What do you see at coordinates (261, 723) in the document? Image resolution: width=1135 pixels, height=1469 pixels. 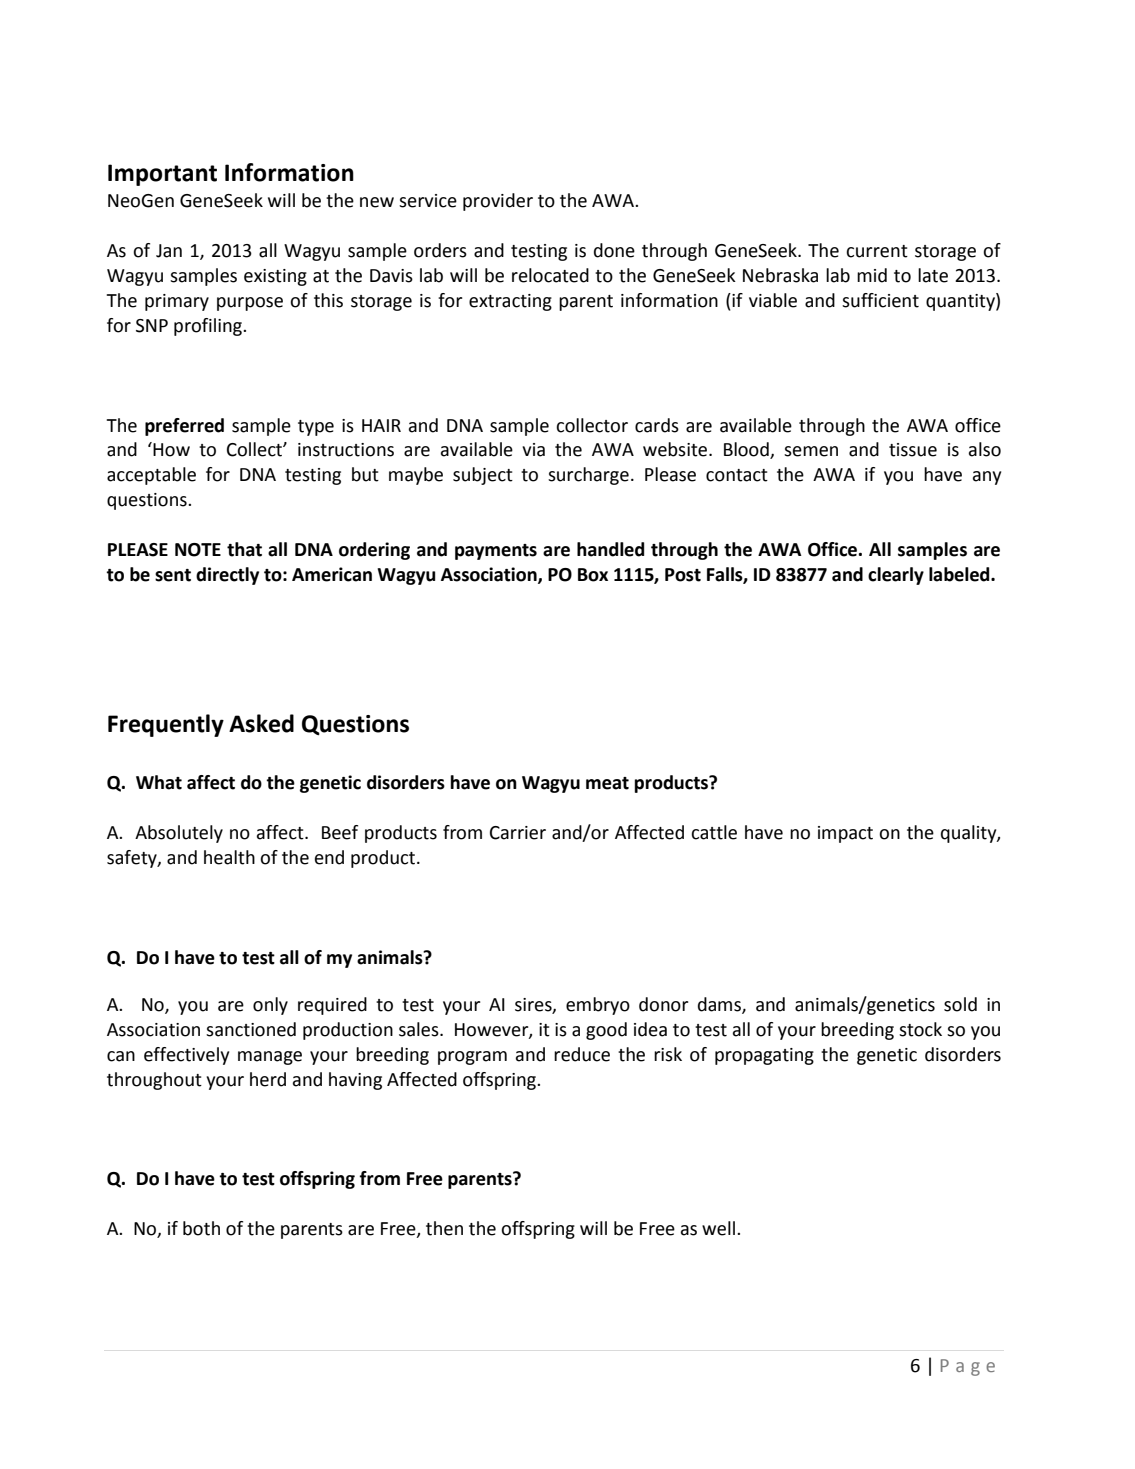 I see `Asked` at bounding box center [261, 723].
